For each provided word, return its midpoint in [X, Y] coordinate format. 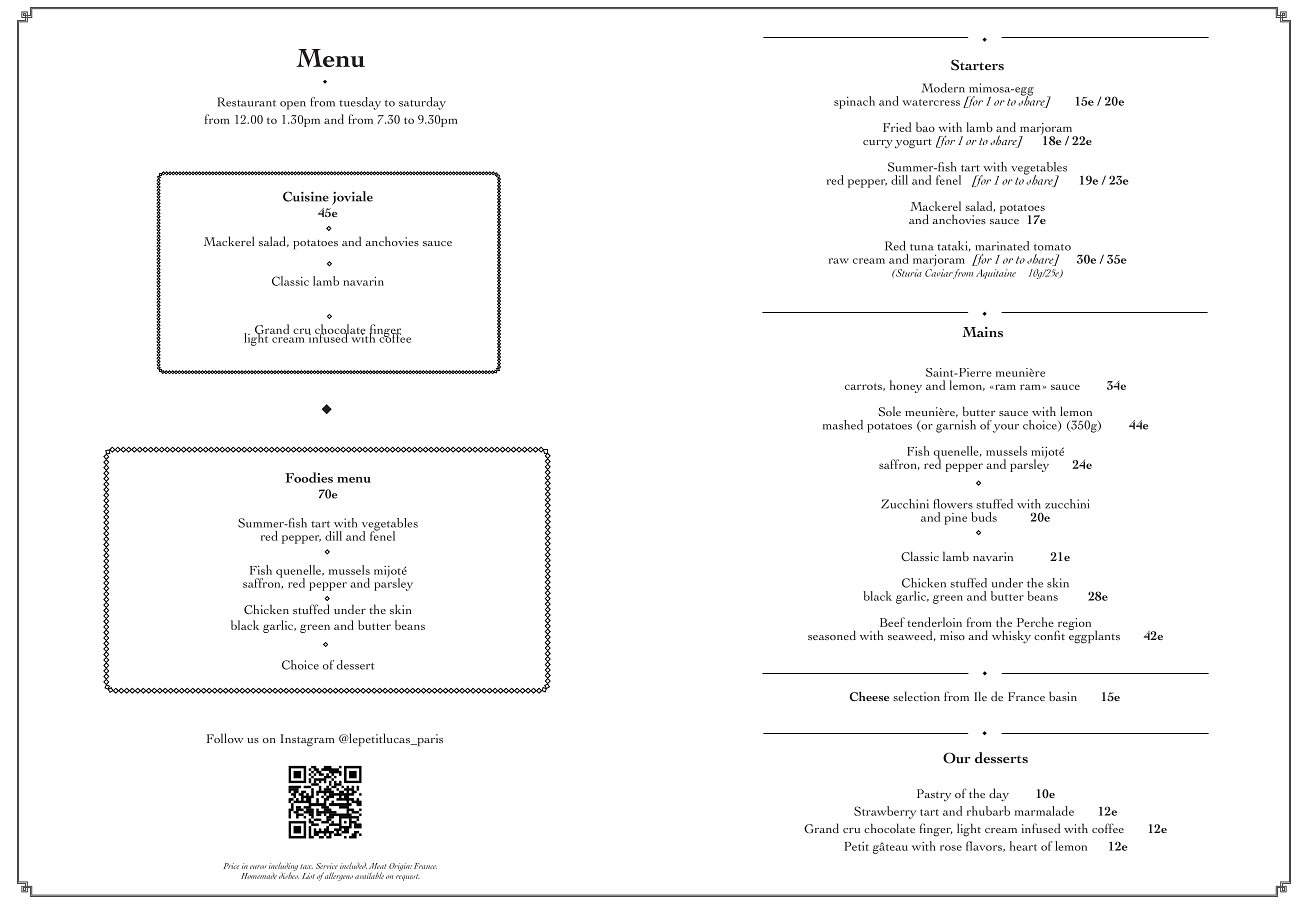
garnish [956, 426]
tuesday [360, 103]
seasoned [832, 635]
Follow [225, 738]
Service [327, 866]
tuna [922, 247]
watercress [931, 102]
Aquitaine [996, 274]
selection [916, 696]
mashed [843, 425]
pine [956, 519]
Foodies [309, 477]
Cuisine [306, 196]
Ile [980, 696]
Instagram [307, 740]
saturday [422, 103]
